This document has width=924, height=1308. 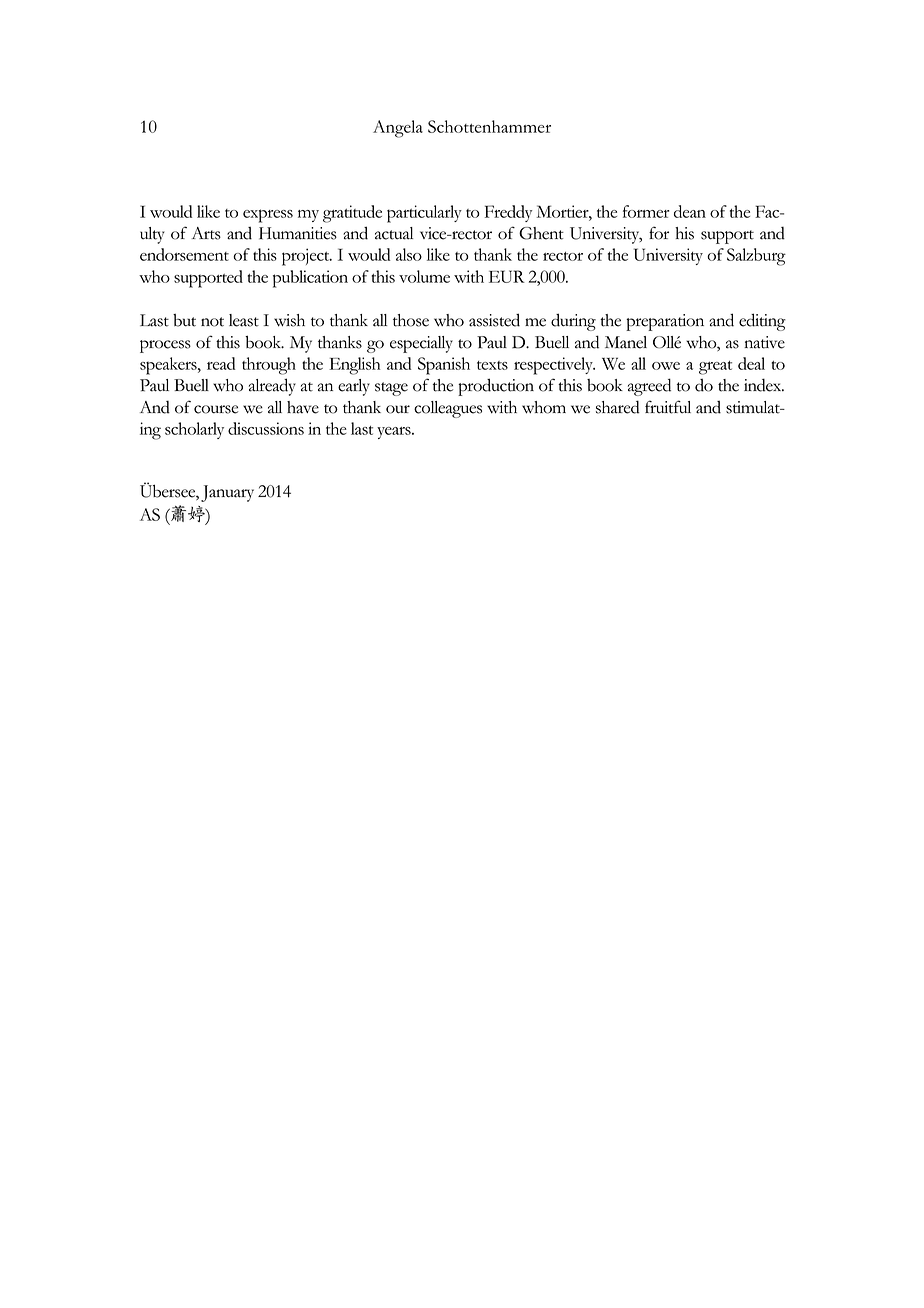 I want to click on January, so click(x=227, y=493).
